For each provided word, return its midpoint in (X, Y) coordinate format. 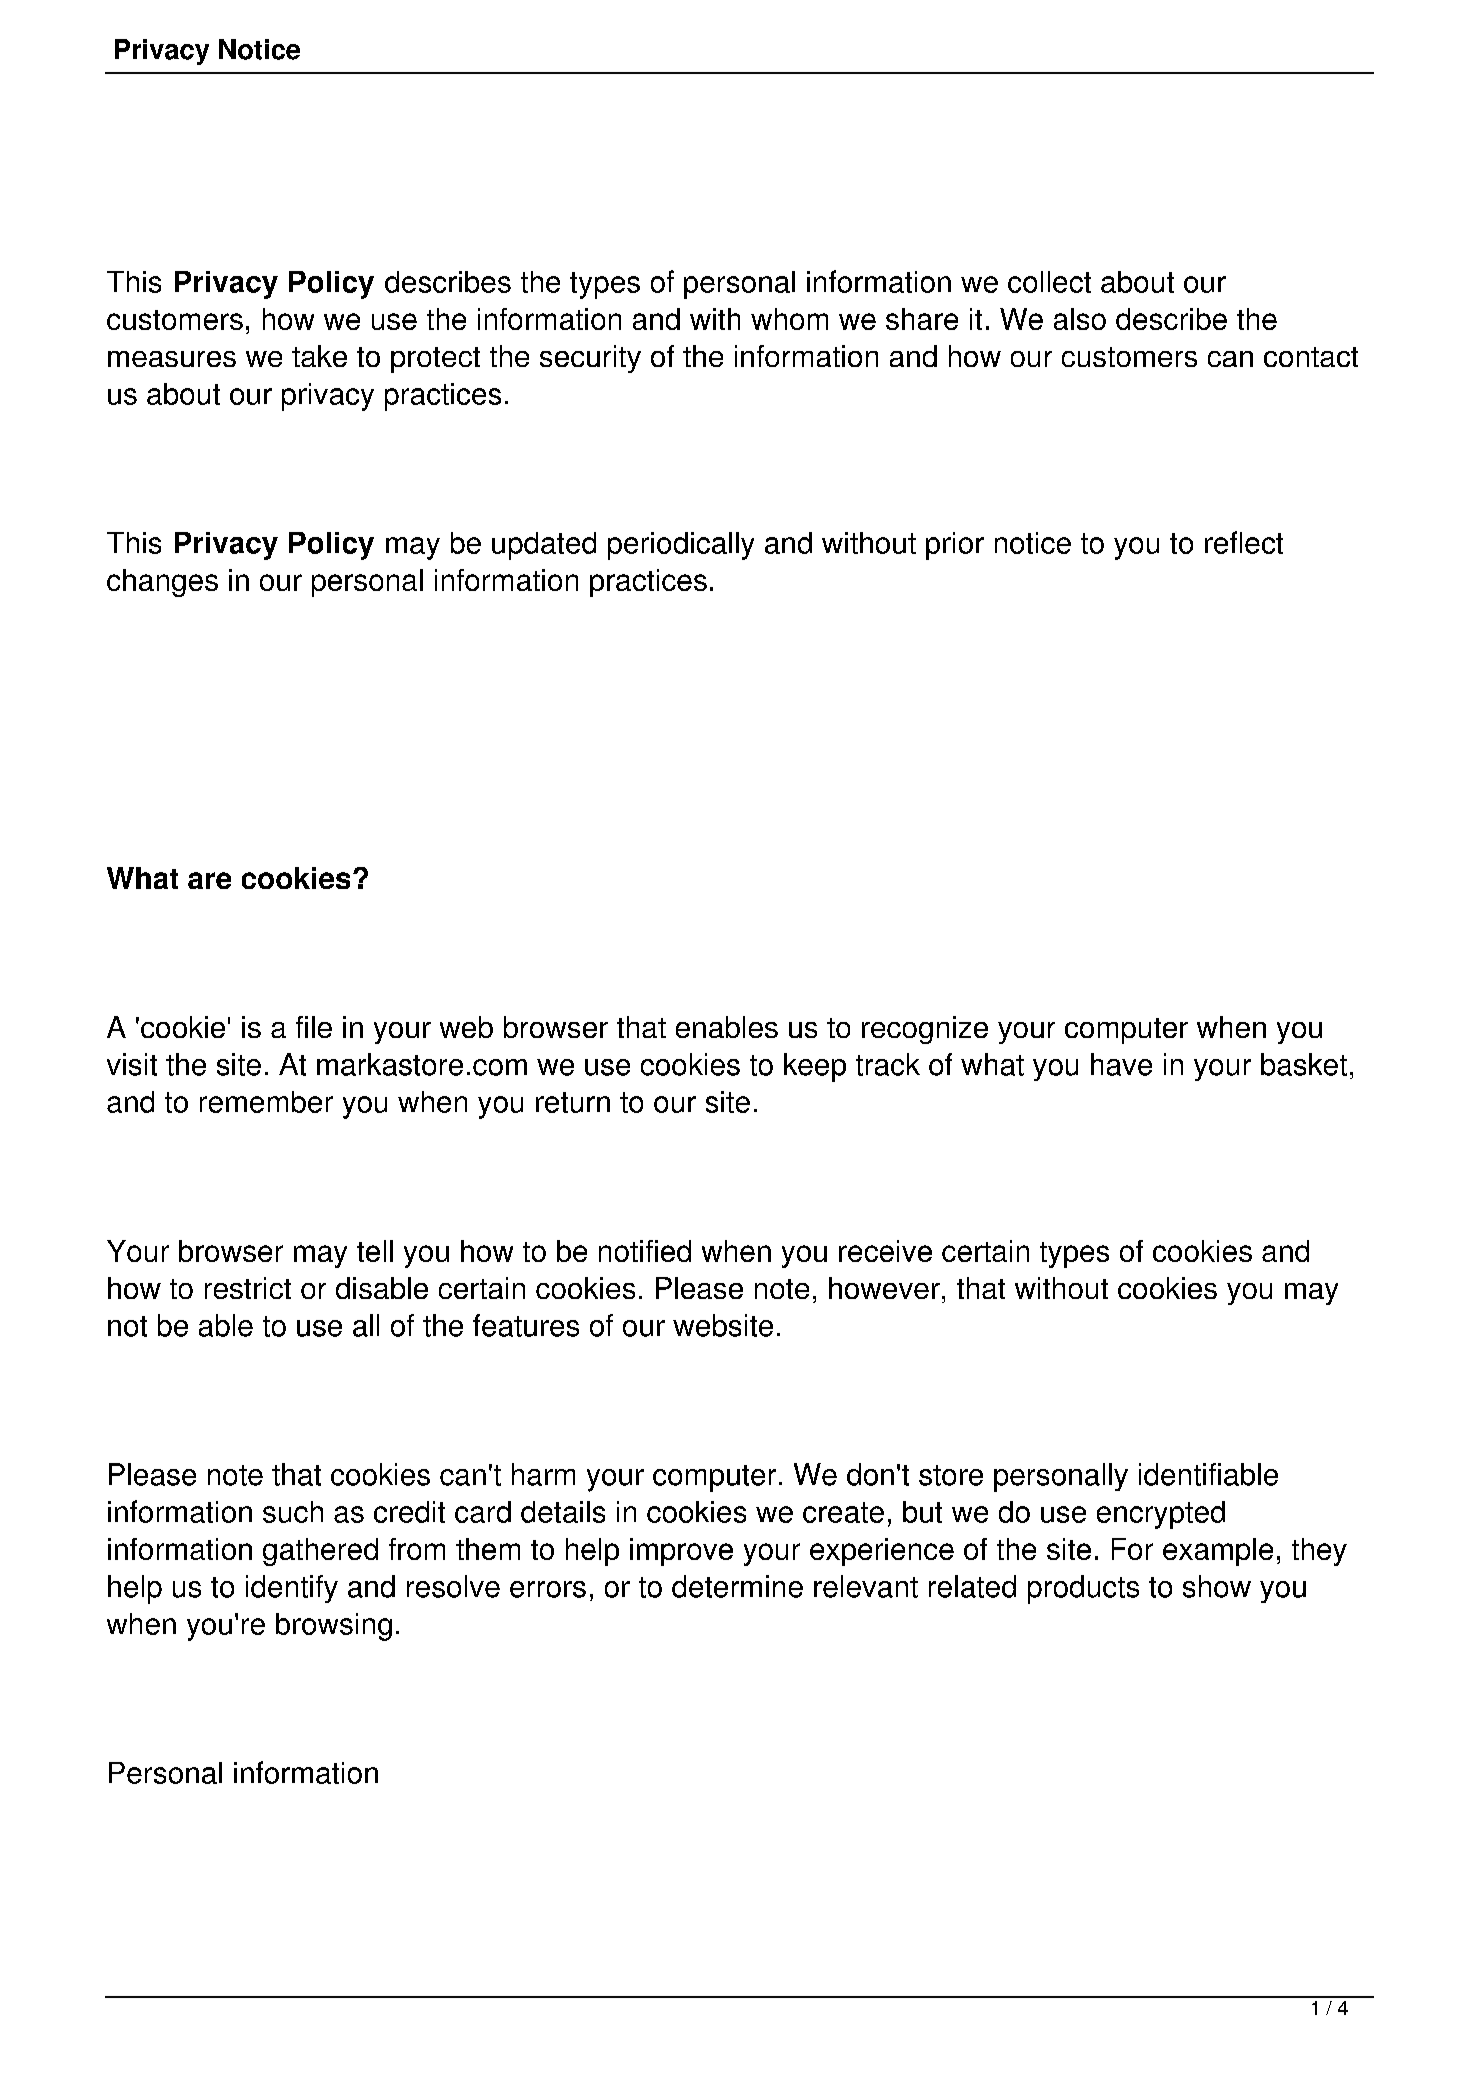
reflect (1244, 542)
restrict (248, 1288)
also (1080, 319)
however (884, 1288)
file (314, 1027)
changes (162, 583)
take (319, 356)
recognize (925, 1030)
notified (645, 1251)
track (888, 1064)
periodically (681, 546)
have (1121, 1064)
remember (266, 1102)
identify (292, 1589)
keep (815, 1067)
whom (789, 319)
